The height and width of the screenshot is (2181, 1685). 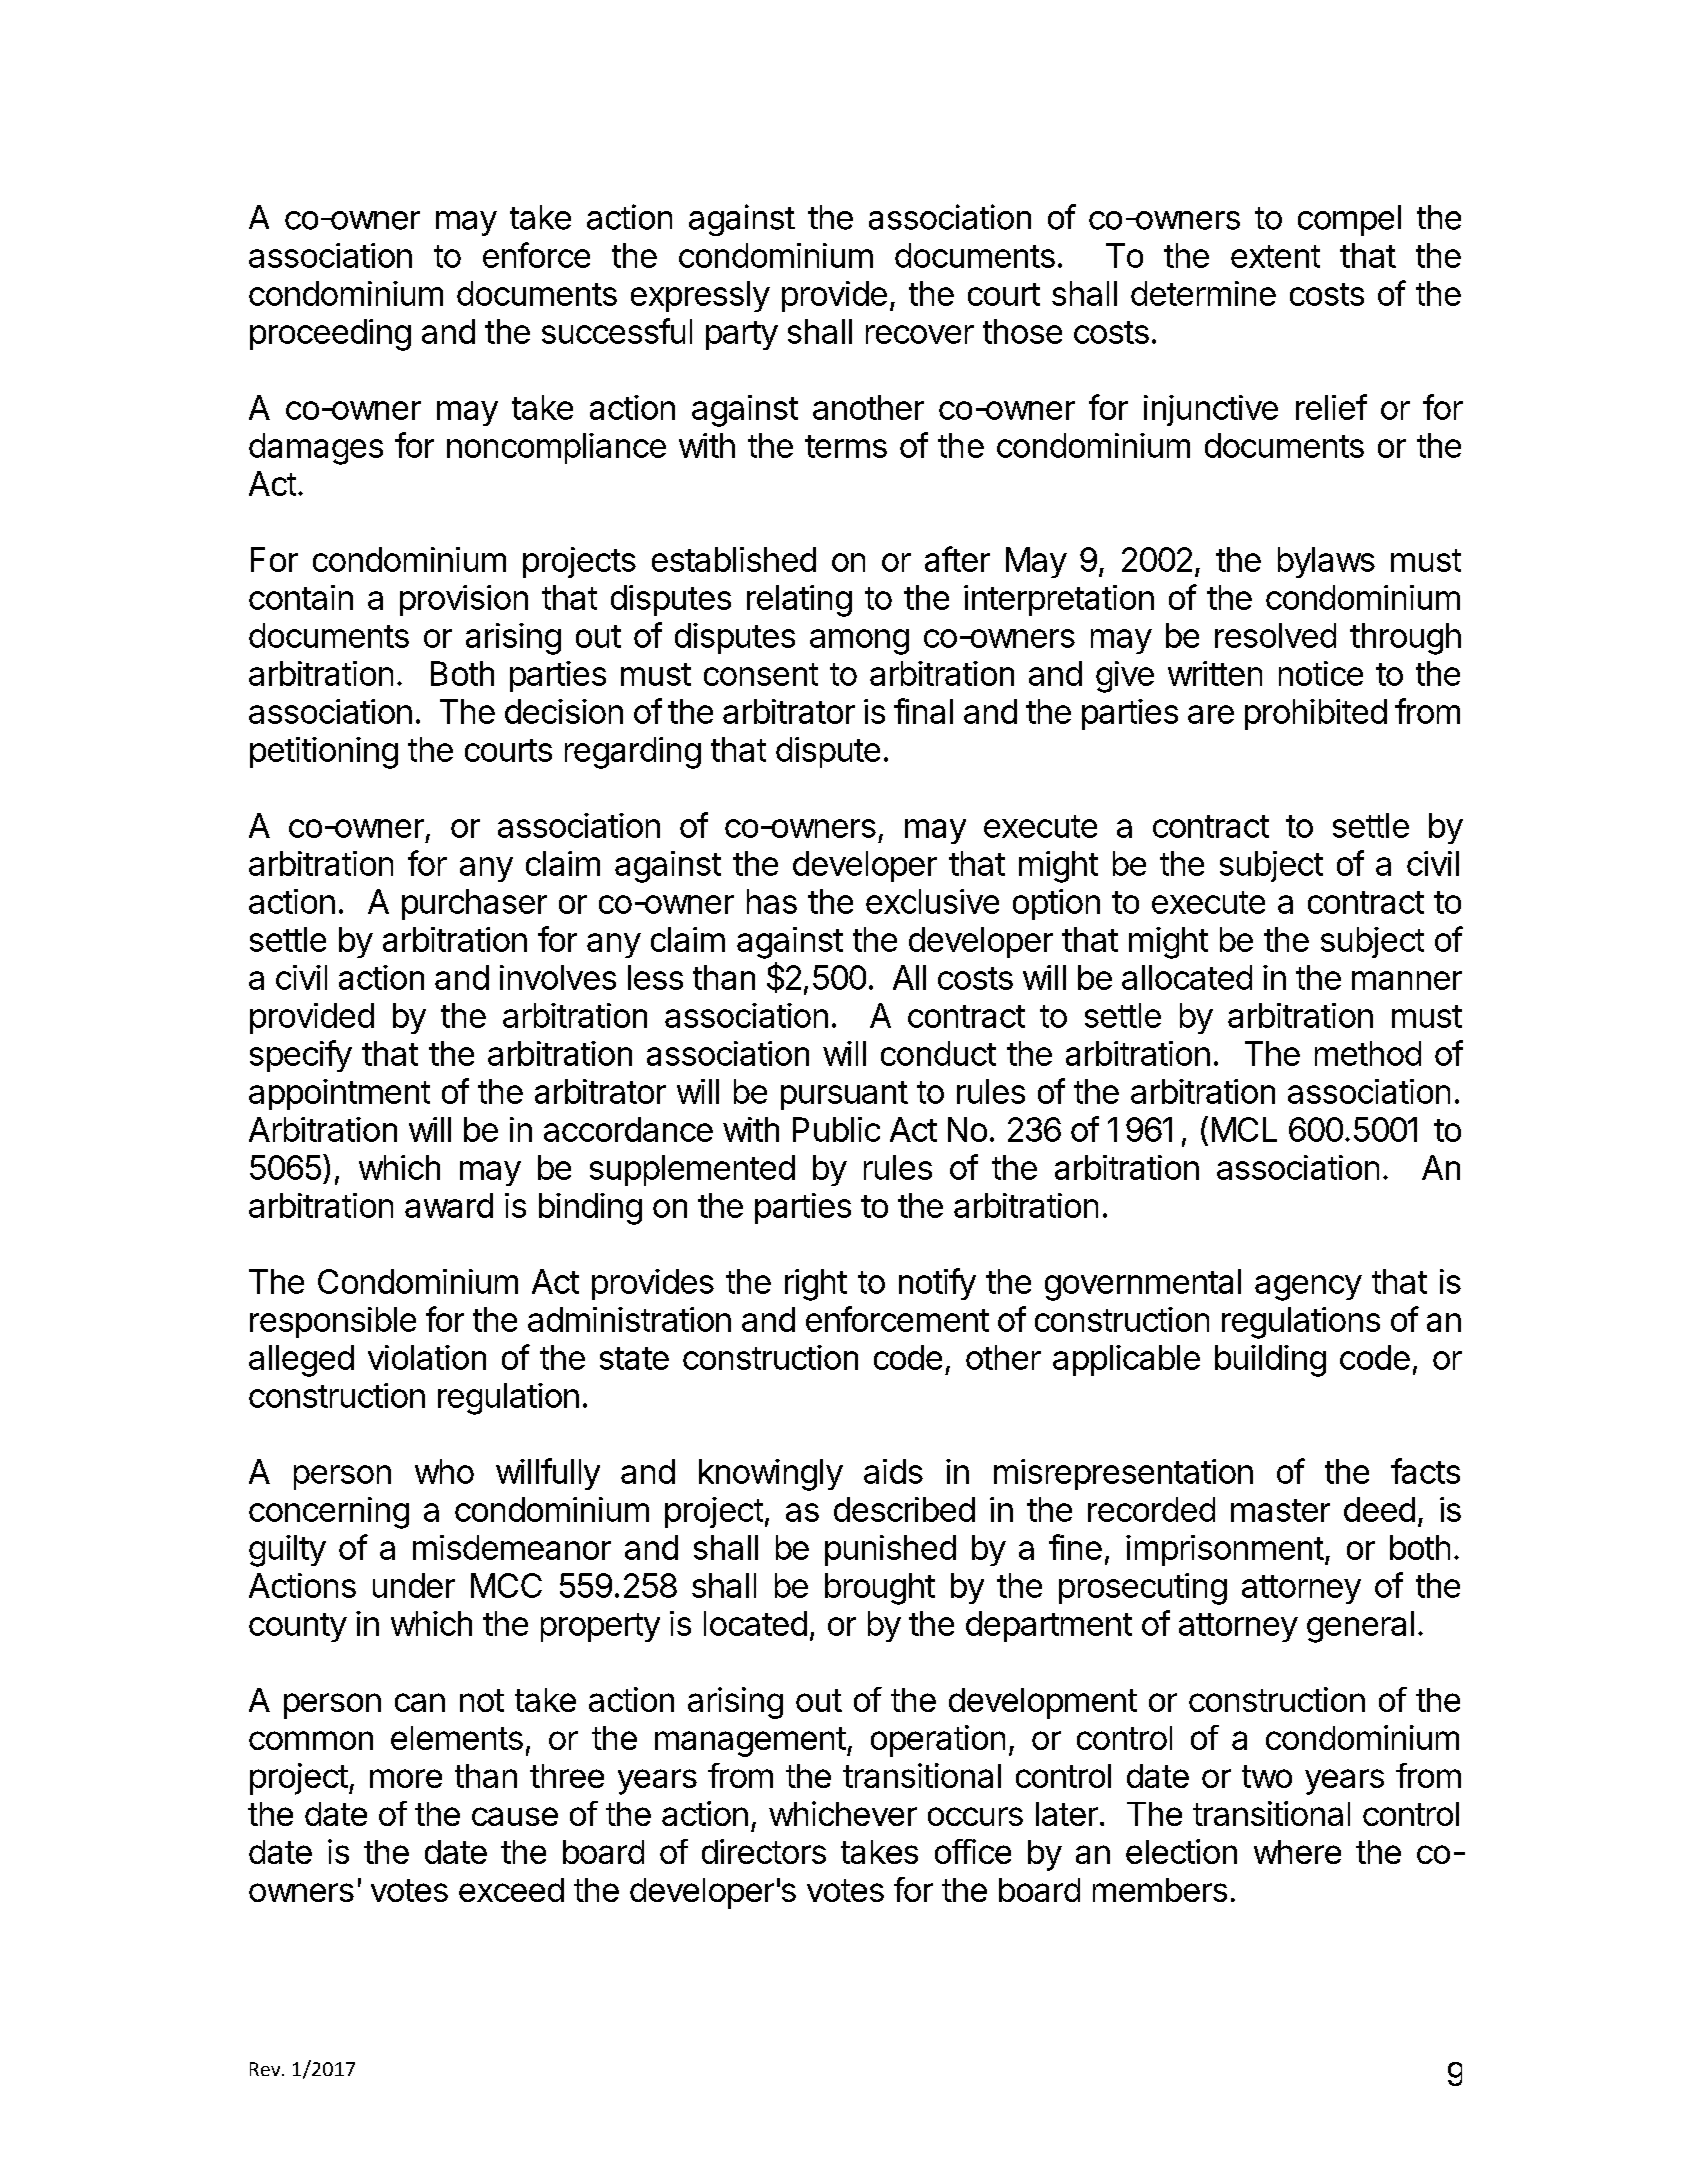 I want to click on agency, so click(x=1308, y=1288).
